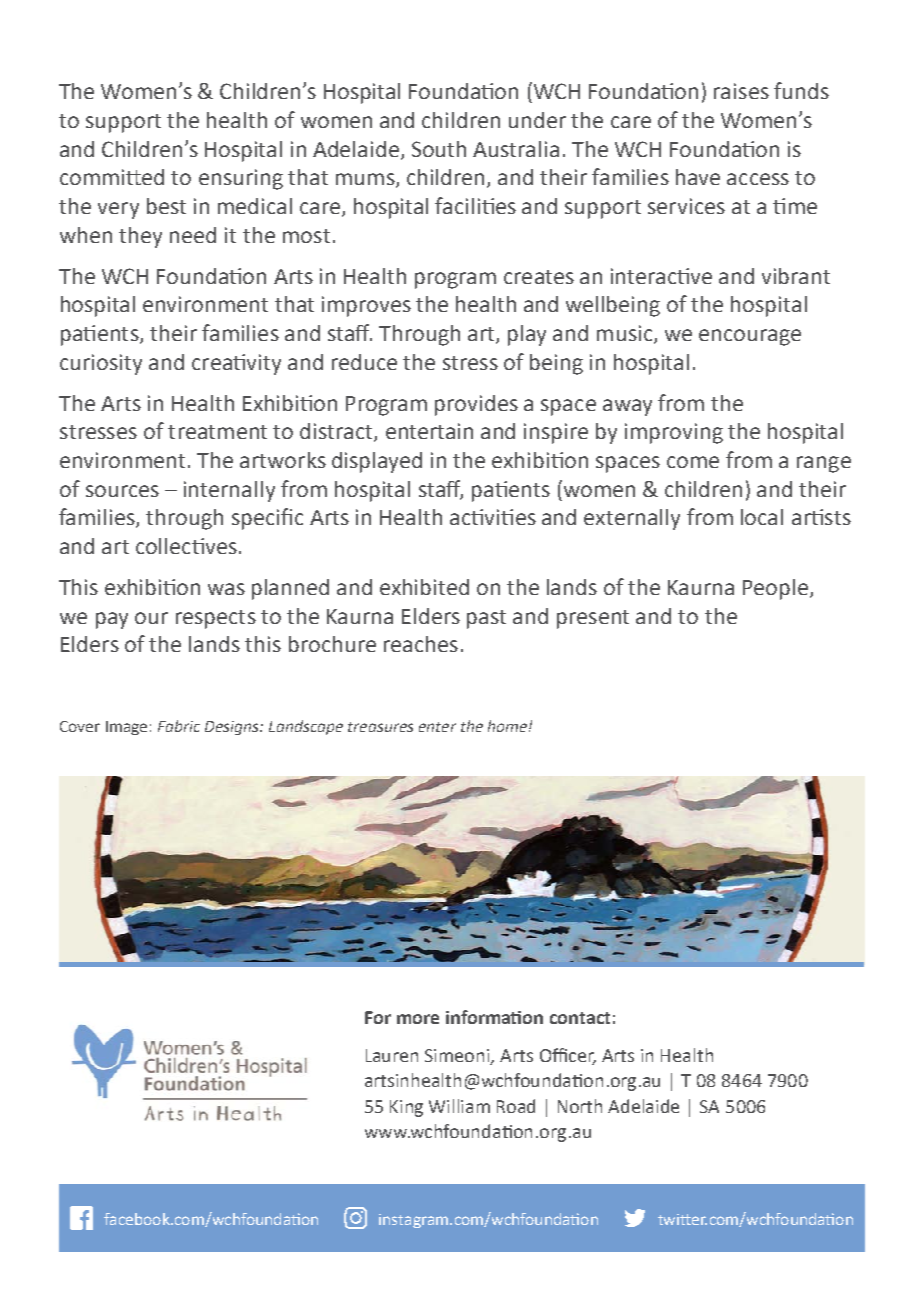  What do you see at coordinates (179, 726) in the page?
I see `Fabric` at bounding box center [179, 726].
